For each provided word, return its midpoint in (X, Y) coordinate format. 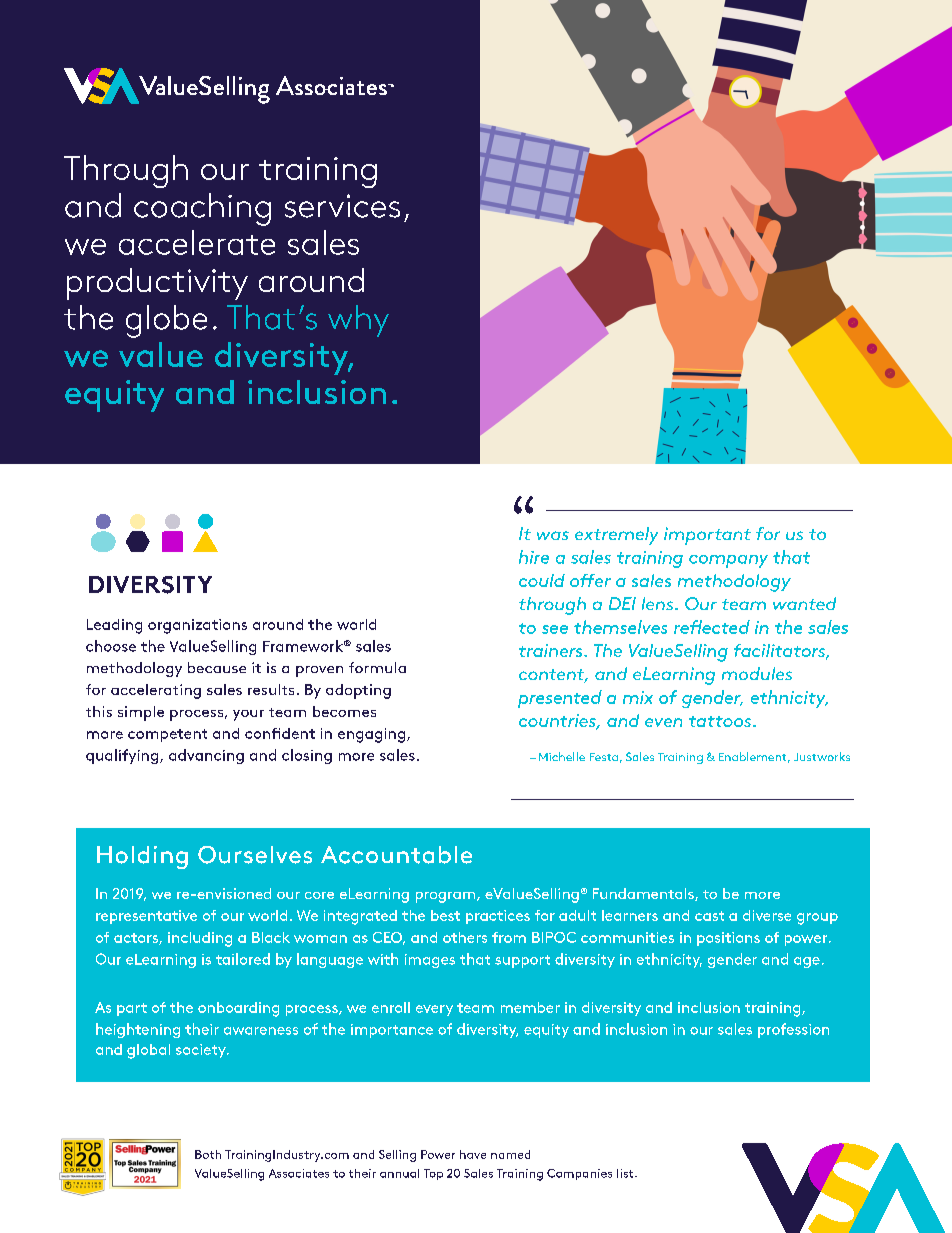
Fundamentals (644, 894)
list (626, 1173)
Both (208, 1154)
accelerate (197, 242)
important (707, 536)
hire (534, 557)
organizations (197, 626)
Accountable (396, 855)
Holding (142, 857)
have (473, 1154)
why (358, 321)
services (342, 206)
